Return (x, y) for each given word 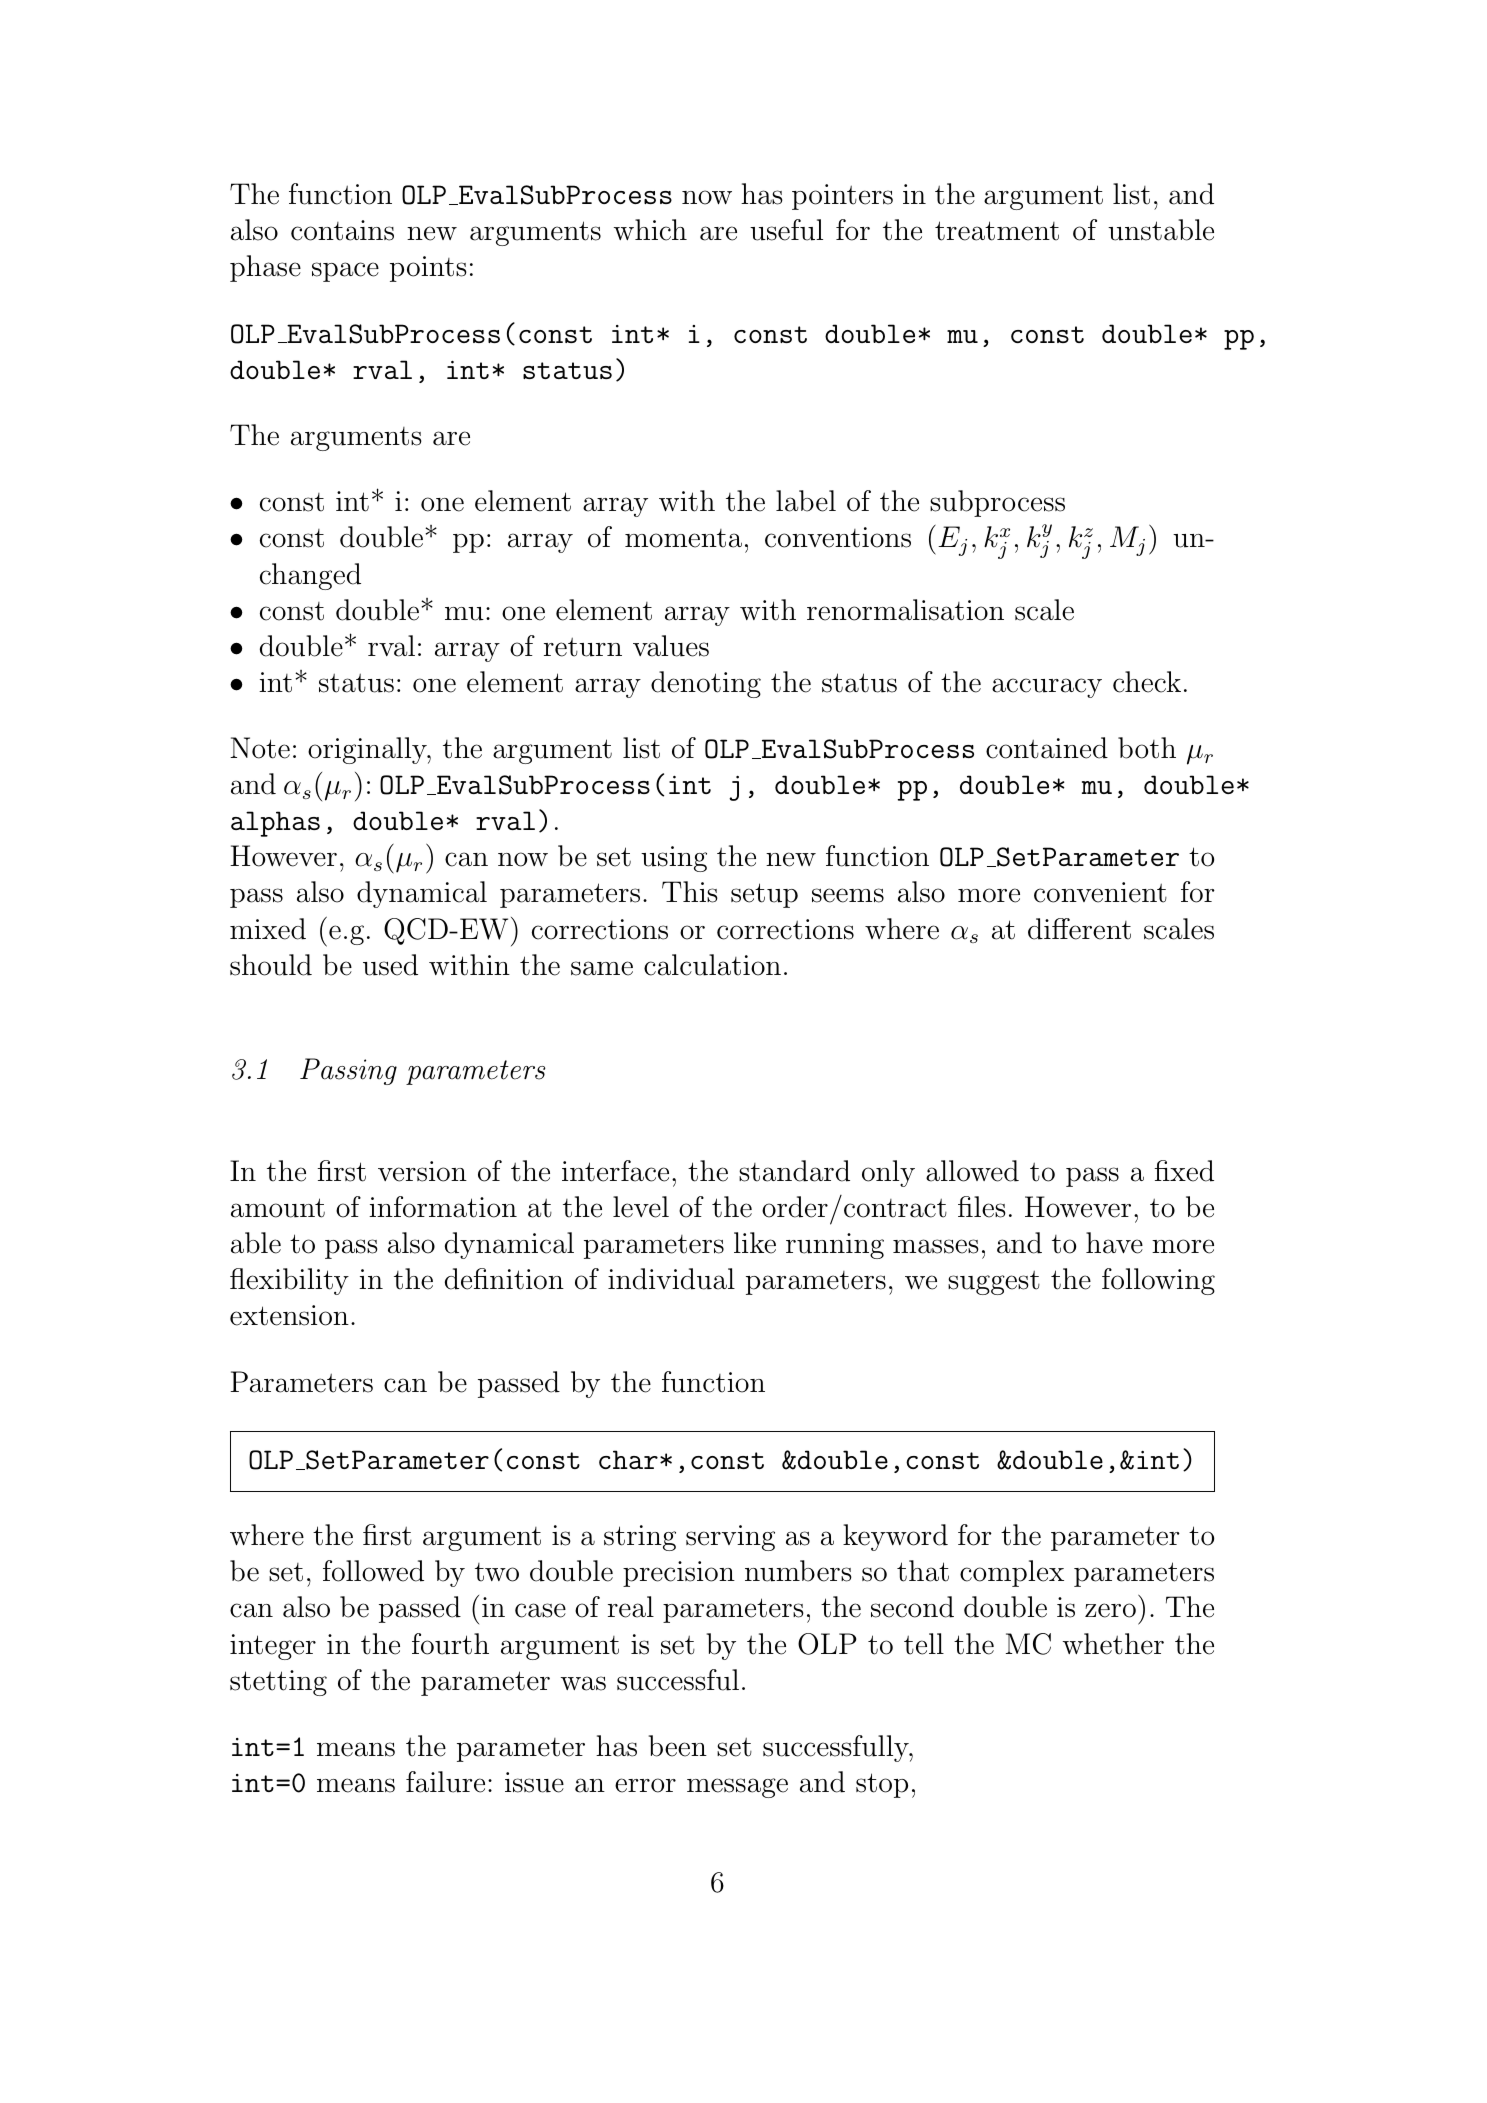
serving (730, 1538)
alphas (275, 824)
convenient (1100, 892)
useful (786, 230)
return (583, 647)
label (806, 501)
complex (1012, 1573)
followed (373, 1571)
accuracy (1047, 688)
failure (445, 1782)
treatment (997, 231)
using (674, 859)
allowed (972, 1171)
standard (794, 1171)
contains (342, 230)
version (422, 1171)
